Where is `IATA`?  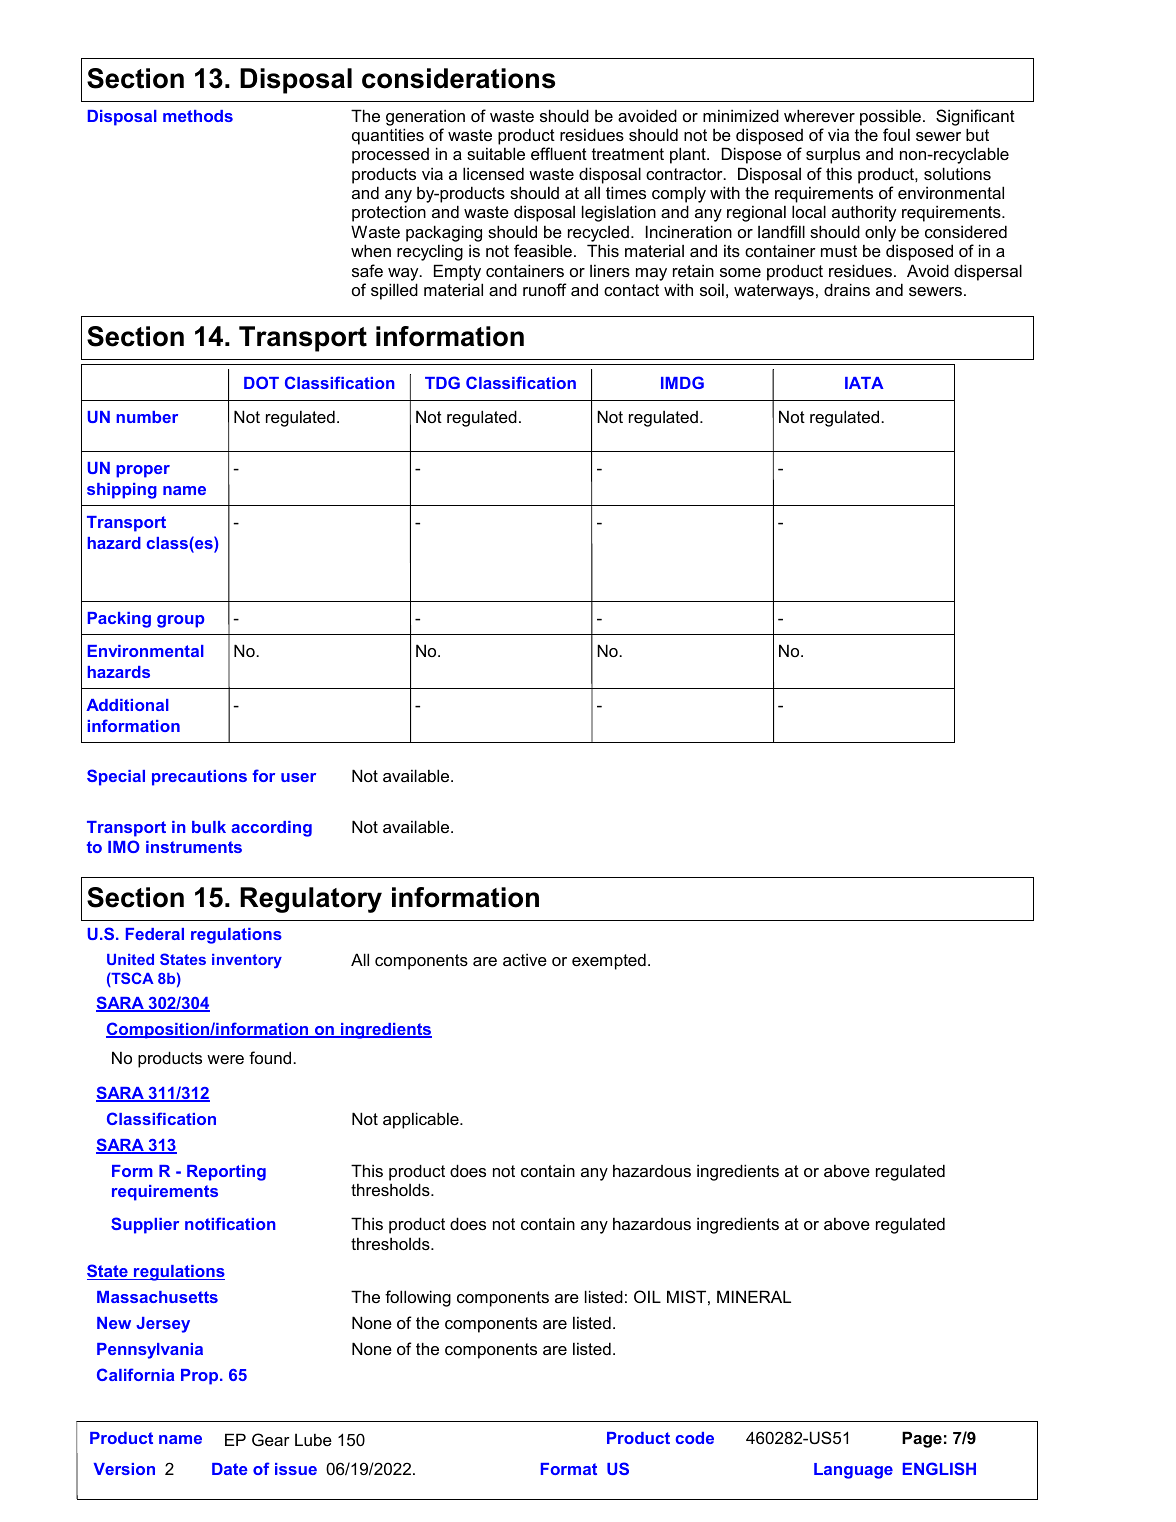 IATA is located at coordinates (864, 383).
